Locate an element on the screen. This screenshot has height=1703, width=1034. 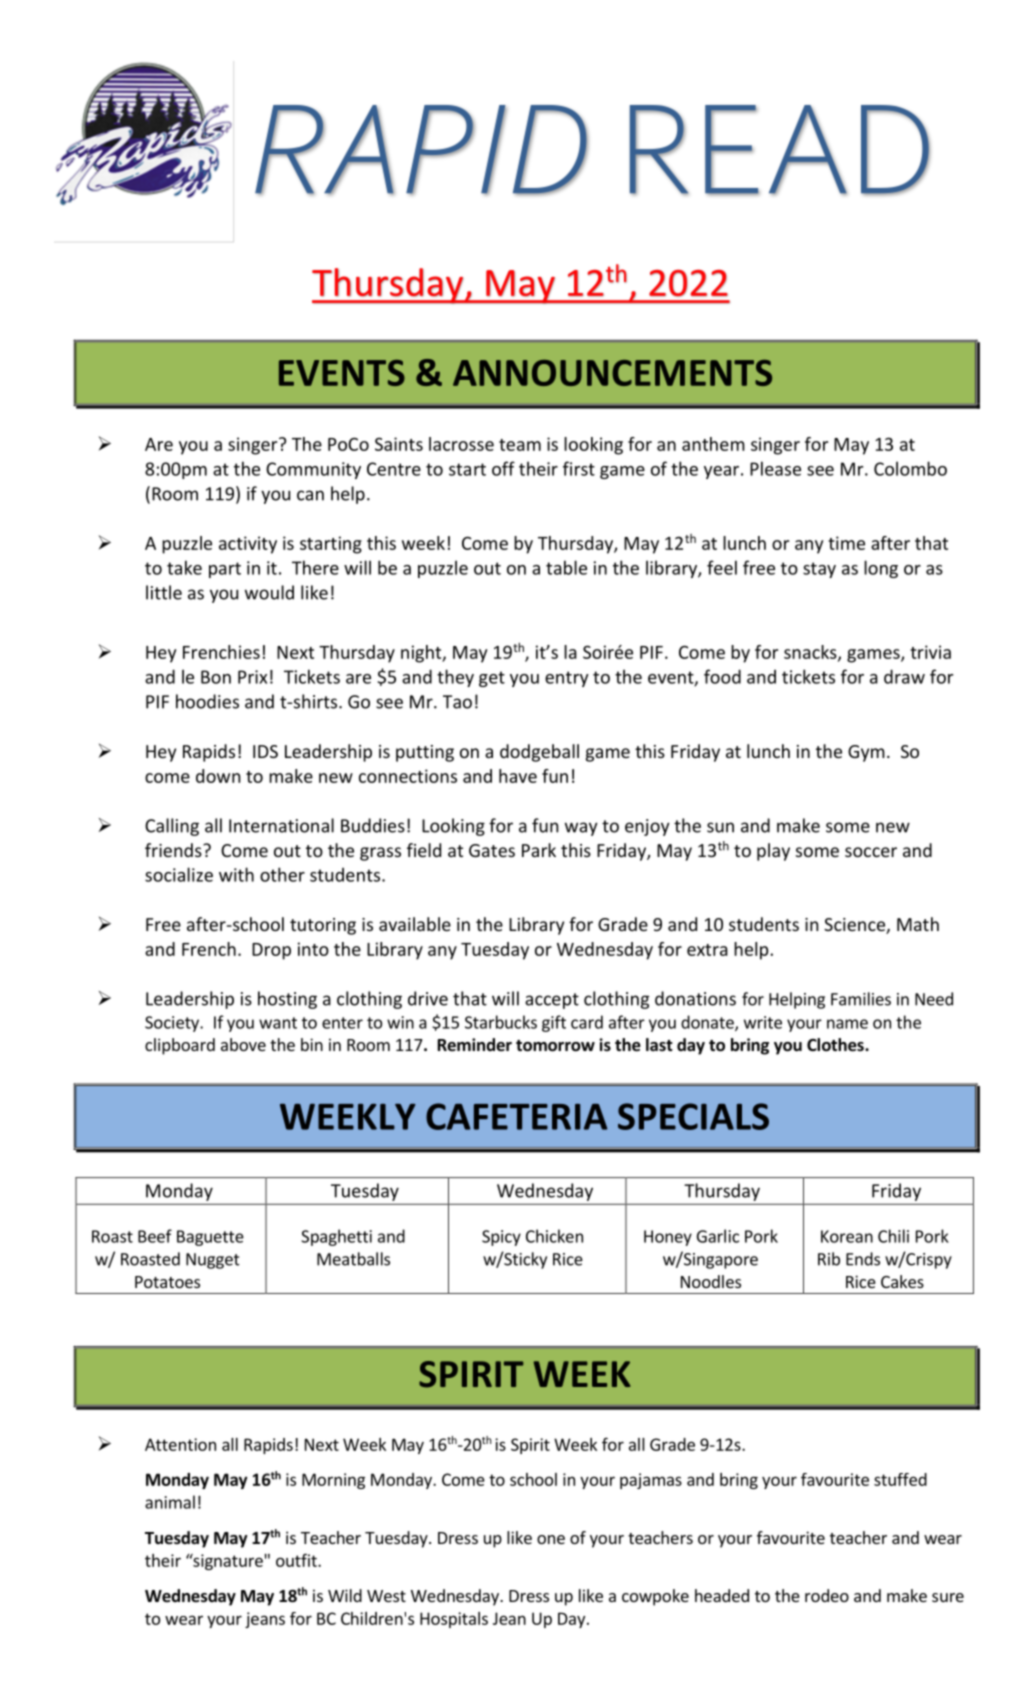
Community is located at coordinates (313, 470).
